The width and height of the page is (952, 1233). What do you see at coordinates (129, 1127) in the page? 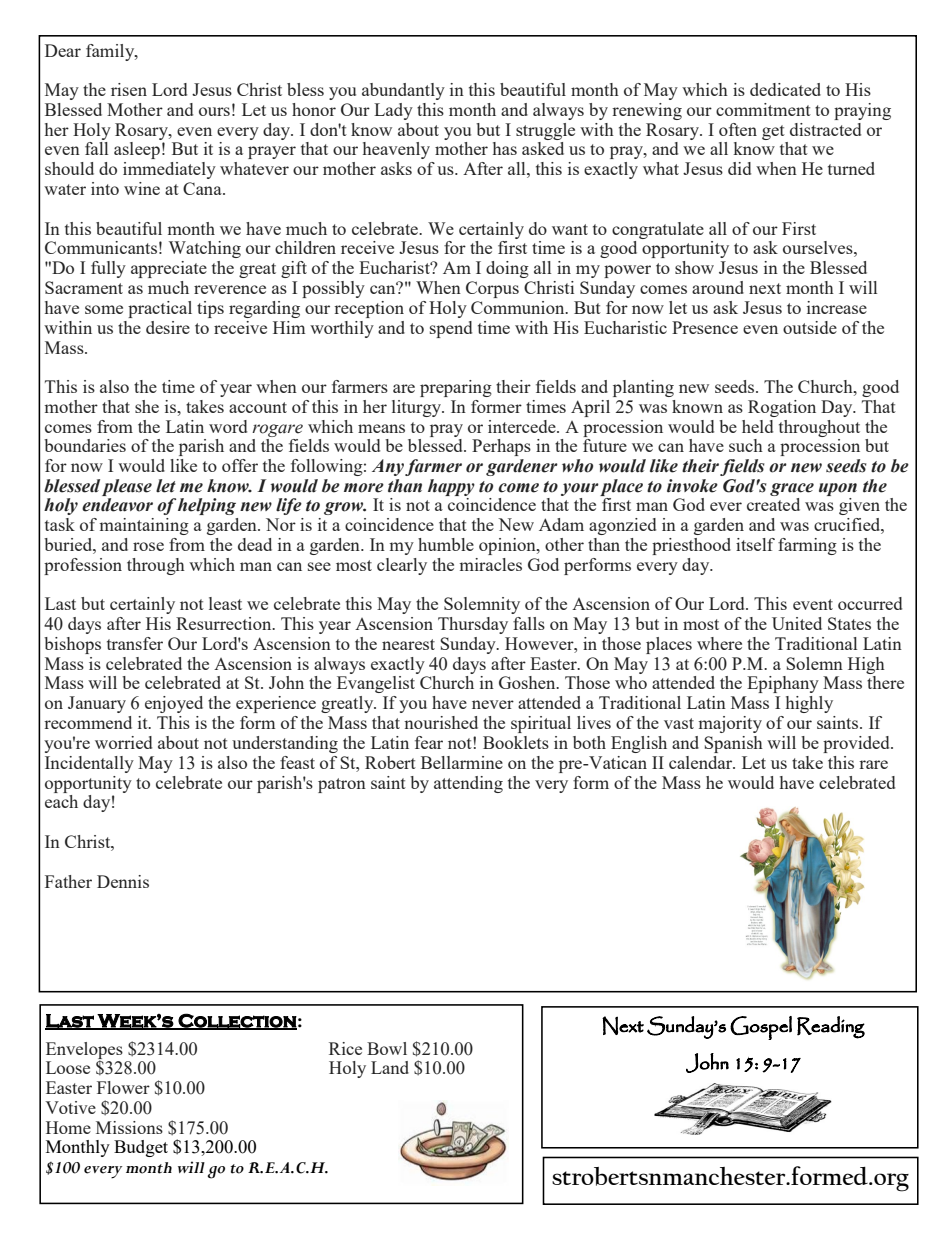
I see `Missions` at bounding box center [129, 1127].
